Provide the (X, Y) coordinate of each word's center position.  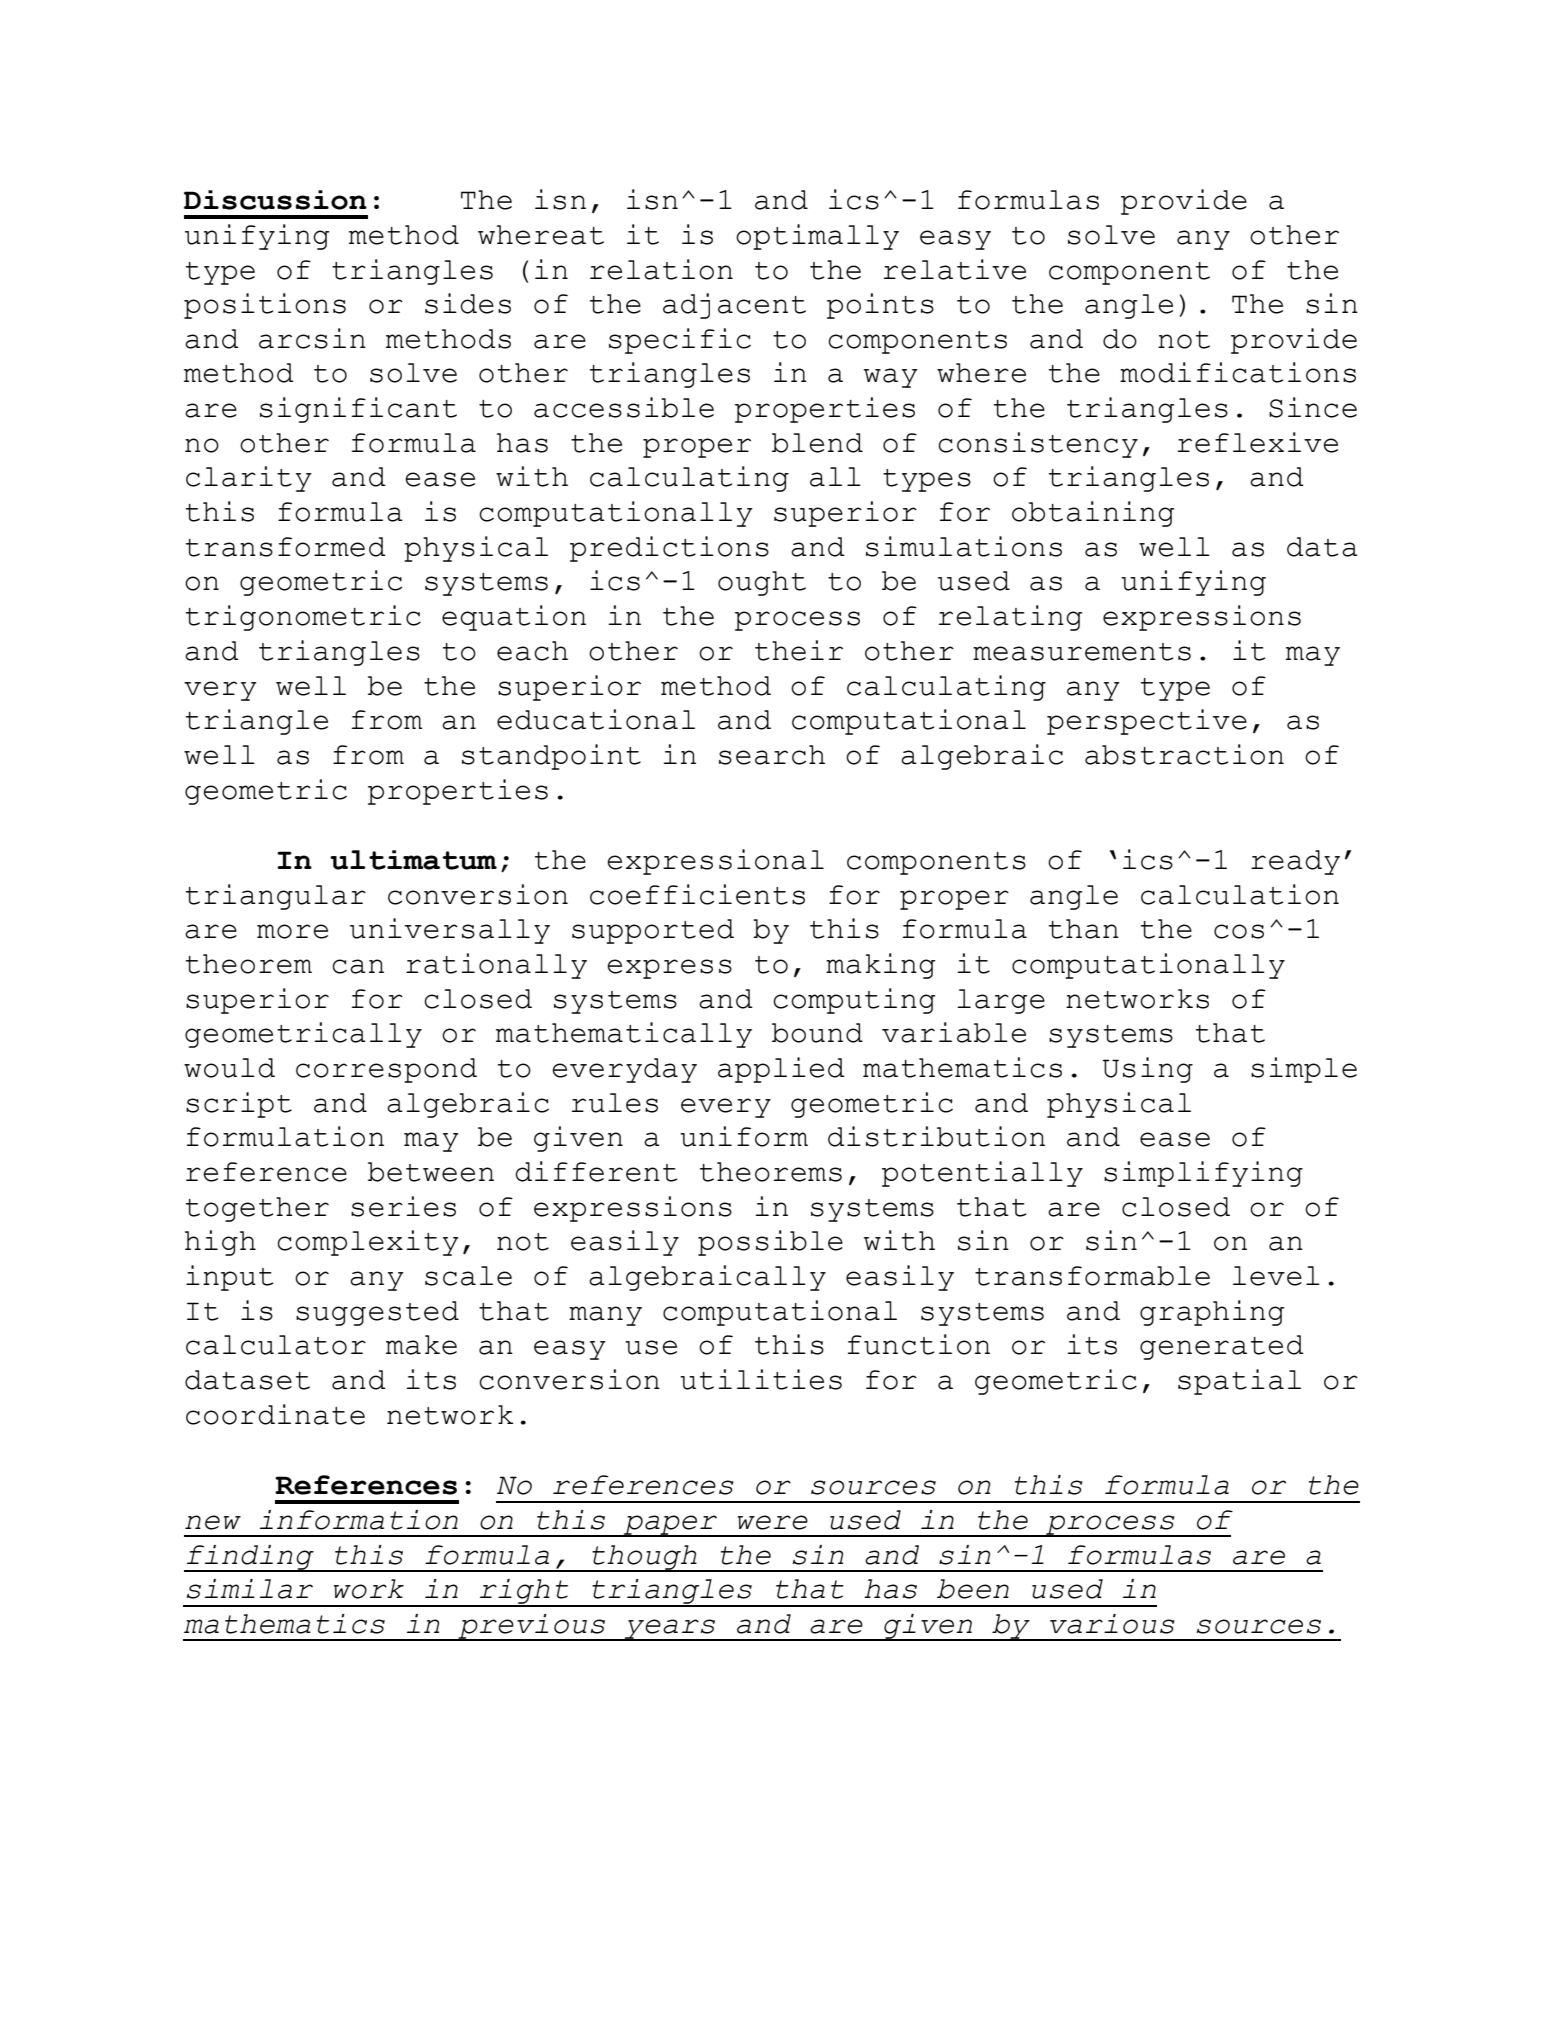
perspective (1147, 722)
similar (250, 1589)
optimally (817, 237)
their (799, 650)
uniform (744, 1136)
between (431, 1172)
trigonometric (303, 618)
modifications (1238, 372)
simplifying (1203, 1174)
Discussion (275, 200)
